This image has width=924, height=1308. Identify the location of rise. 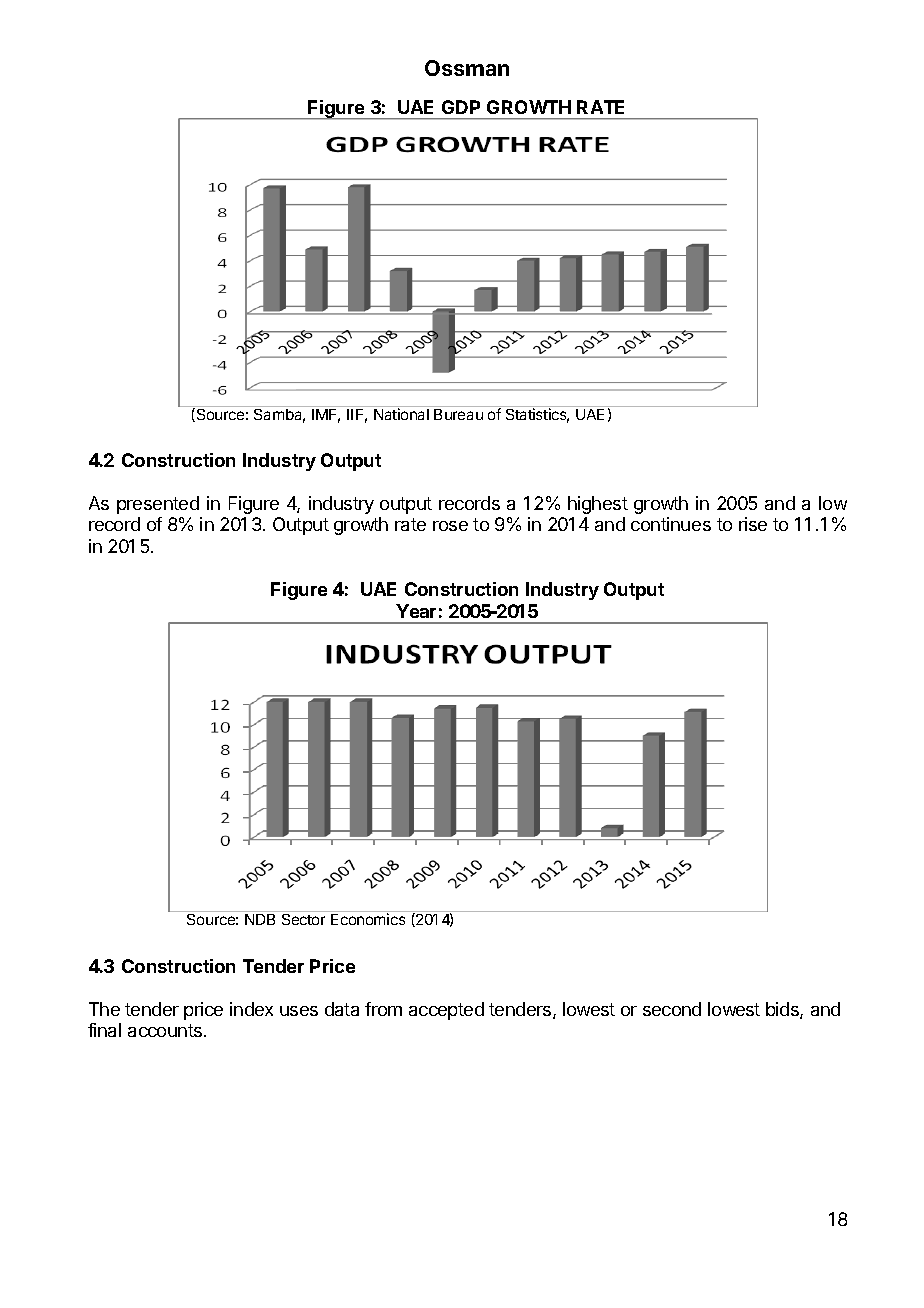
(753, 524).
